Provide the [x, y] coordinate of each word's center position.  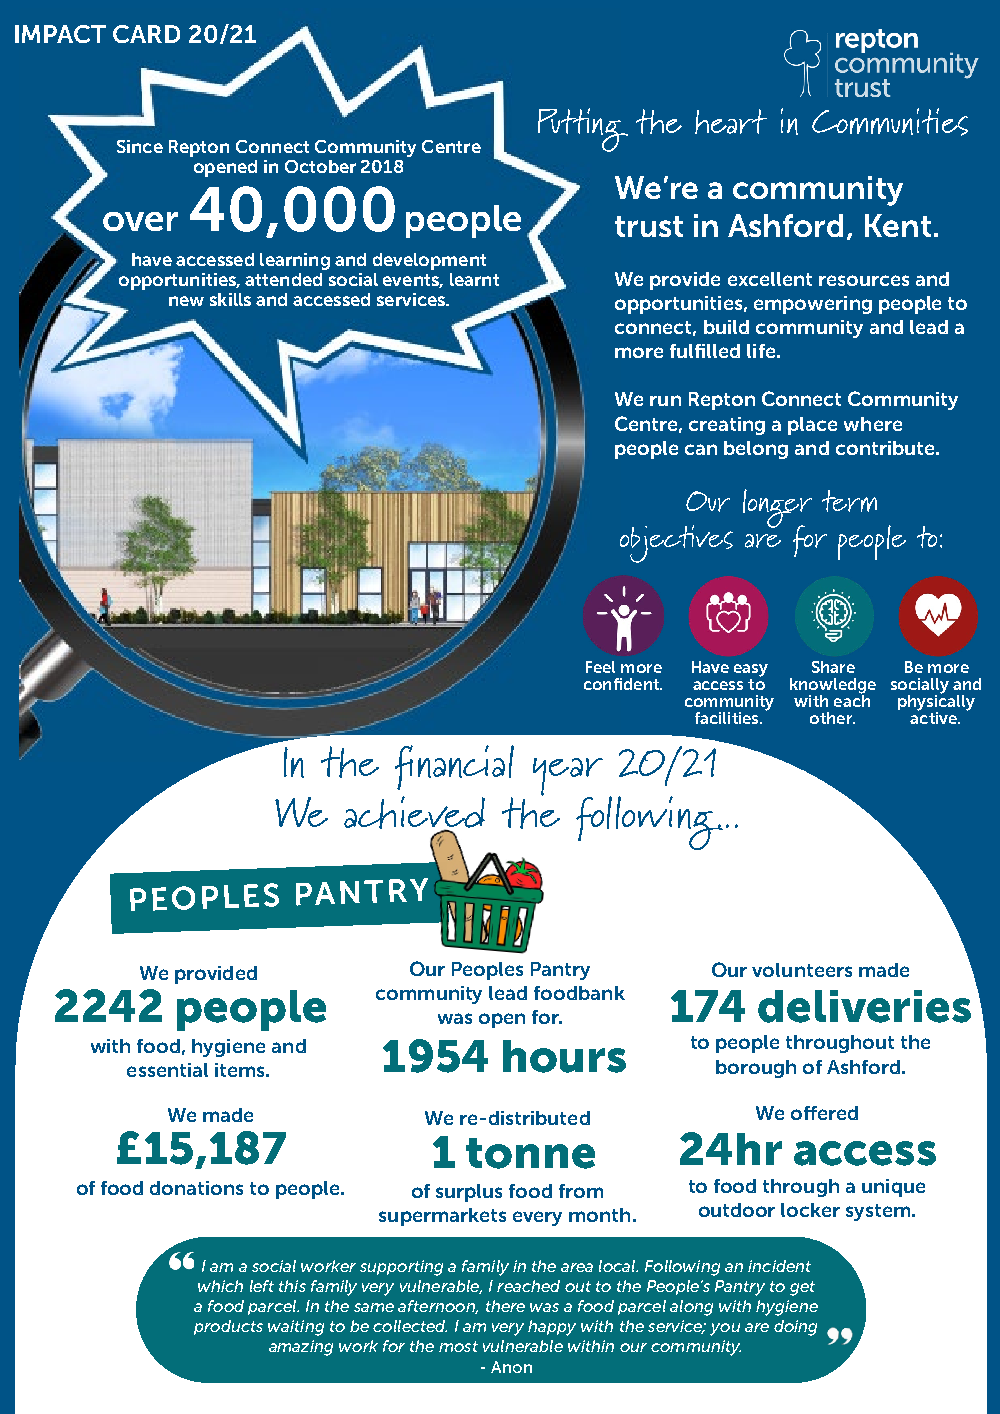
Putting [583, 130]
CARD [146, 34]
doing [795, 1328]
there [505, 1306]
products [228, 1327]
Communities [890, 122]
